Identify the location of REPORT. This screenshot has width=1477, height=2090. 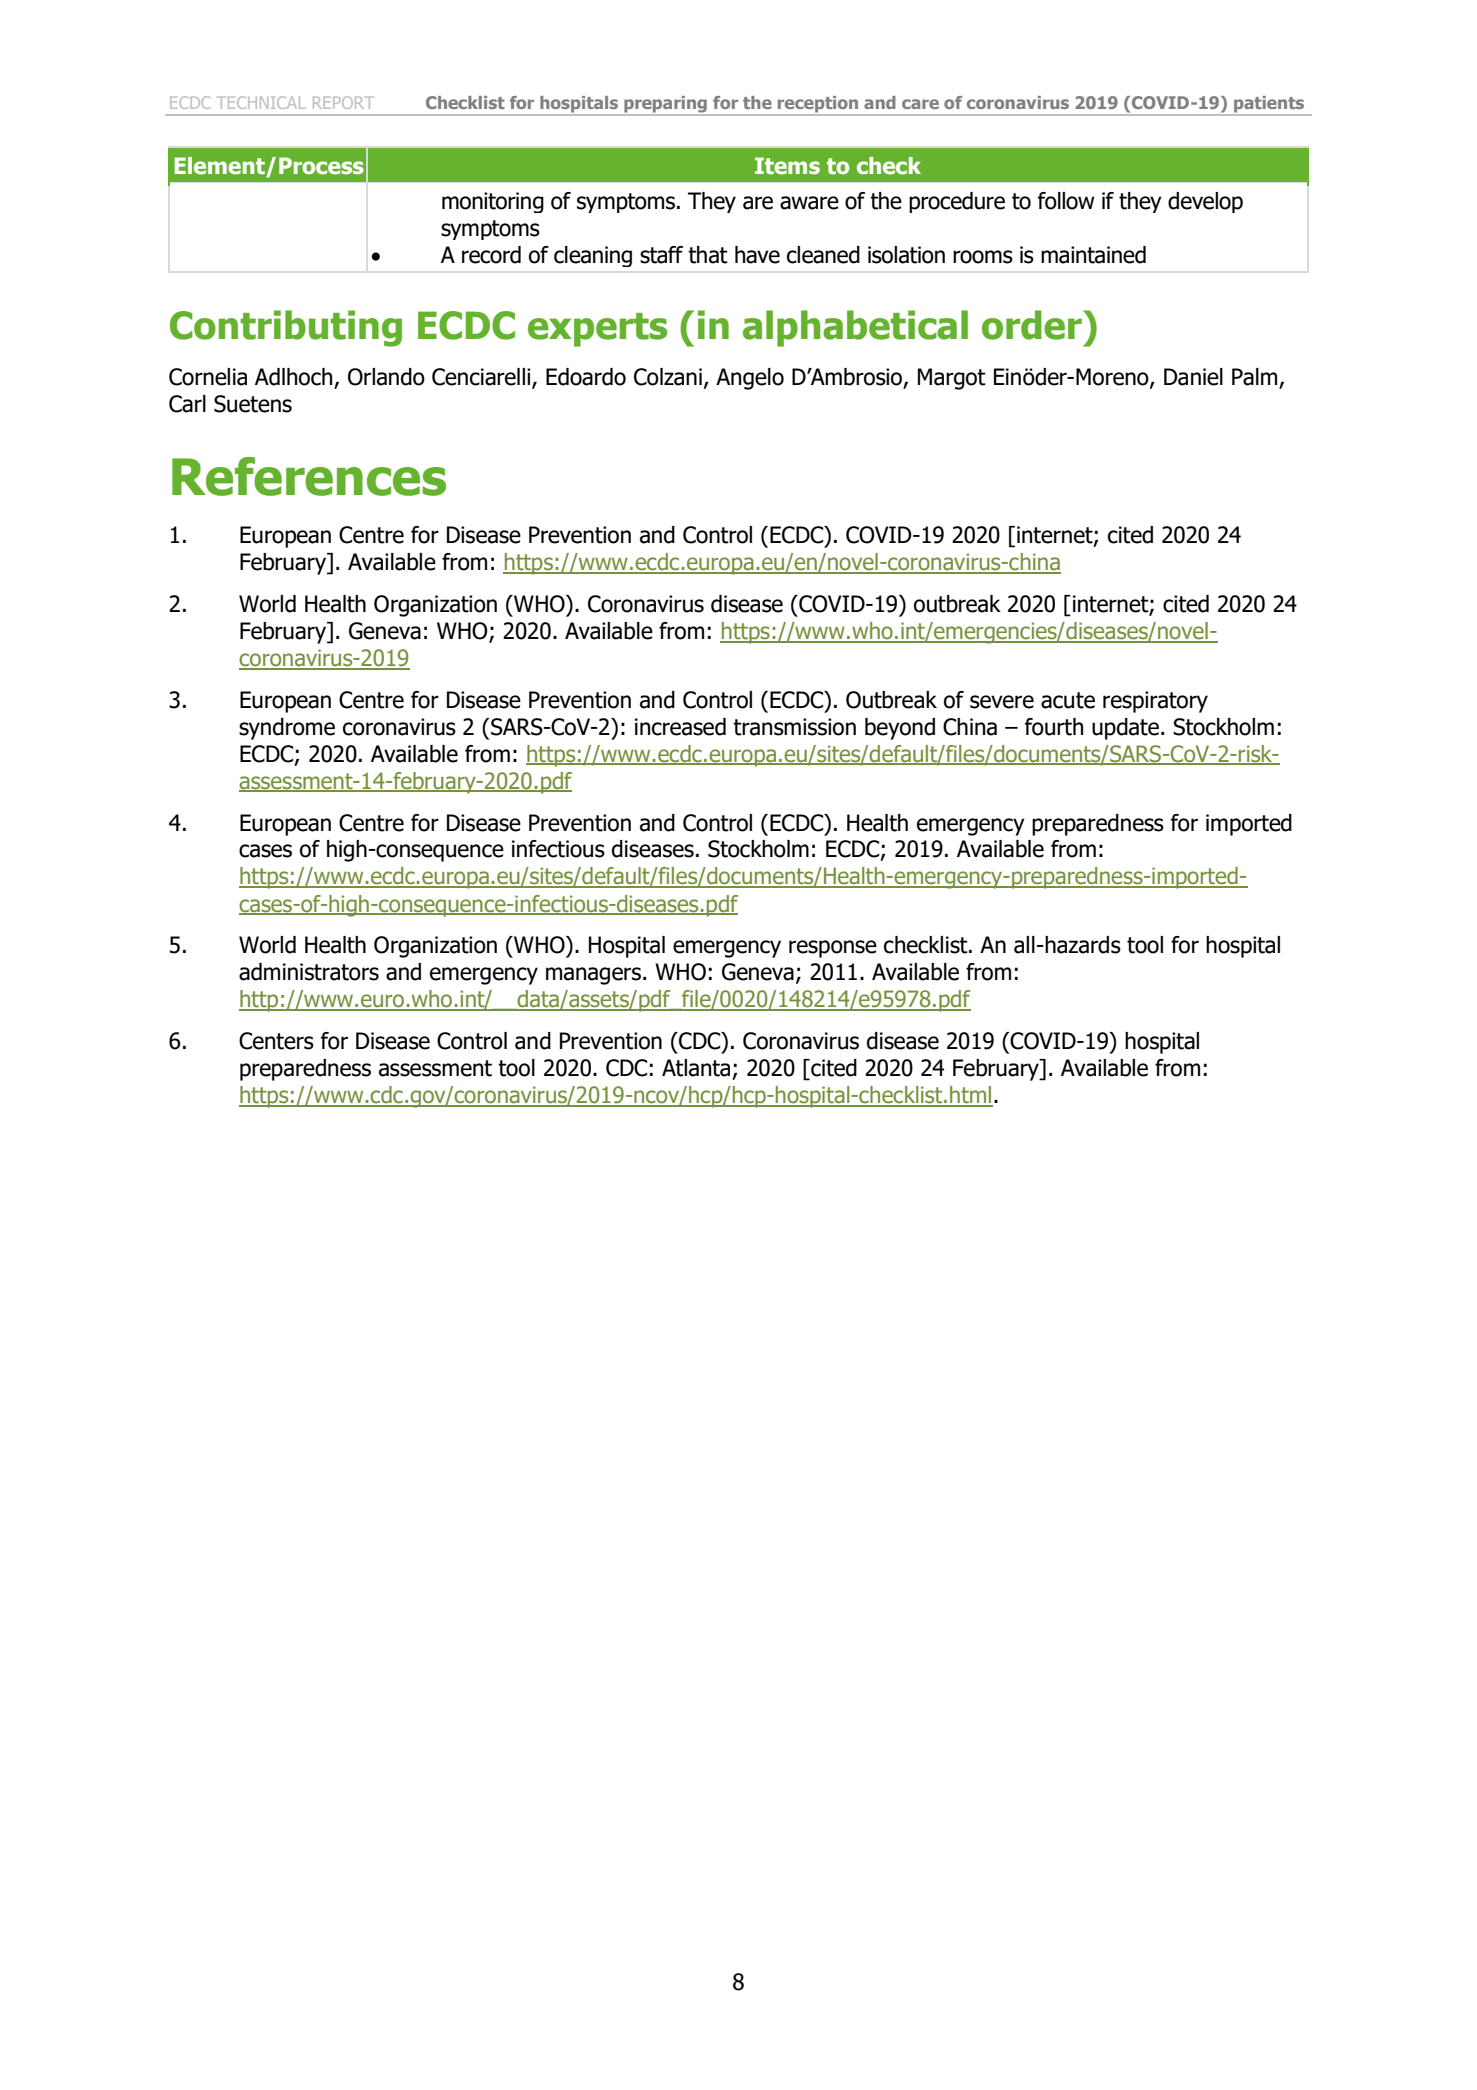
(343, 102).
